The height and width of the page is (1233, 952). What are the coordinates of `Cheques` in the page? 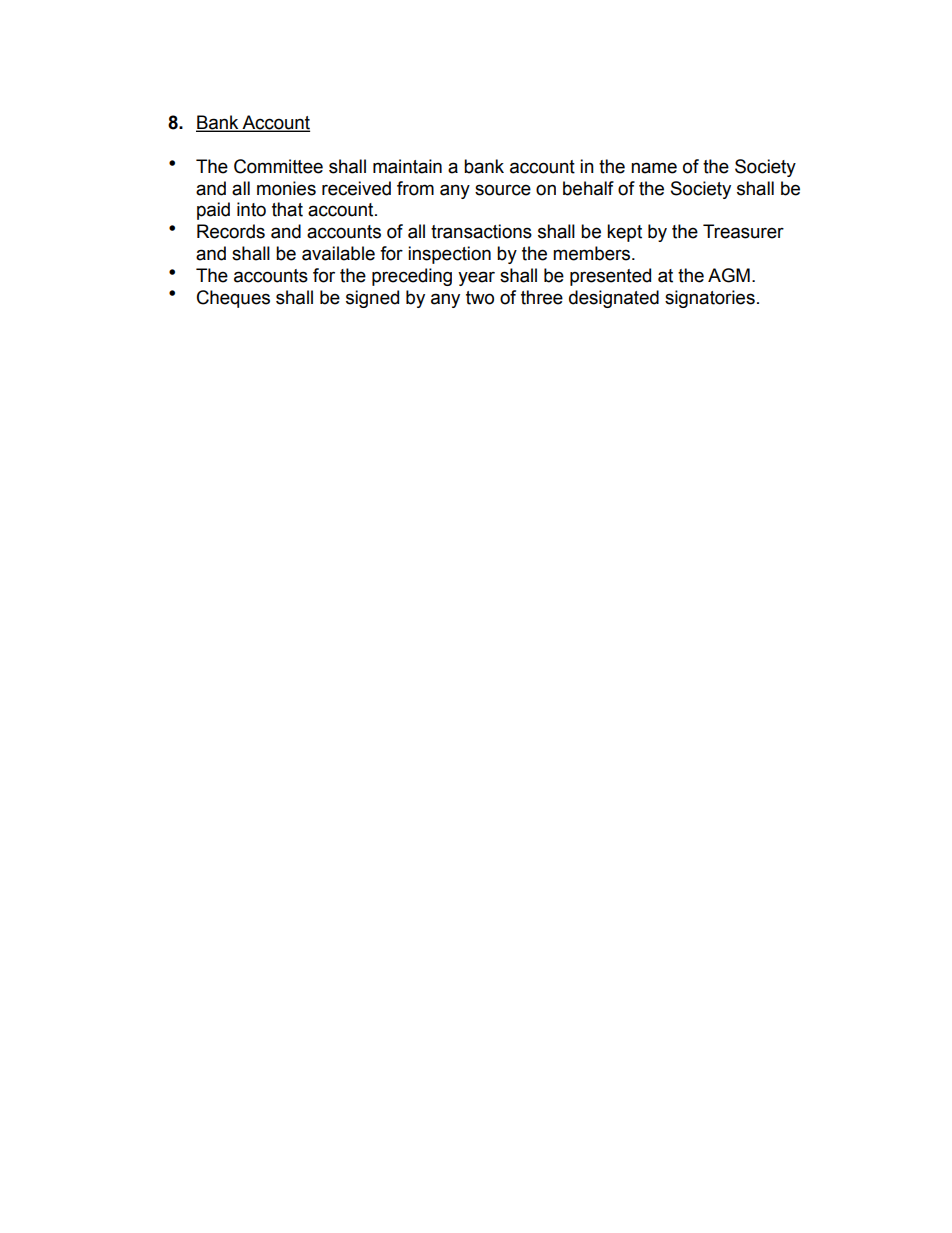 It's located at (233, 299).
